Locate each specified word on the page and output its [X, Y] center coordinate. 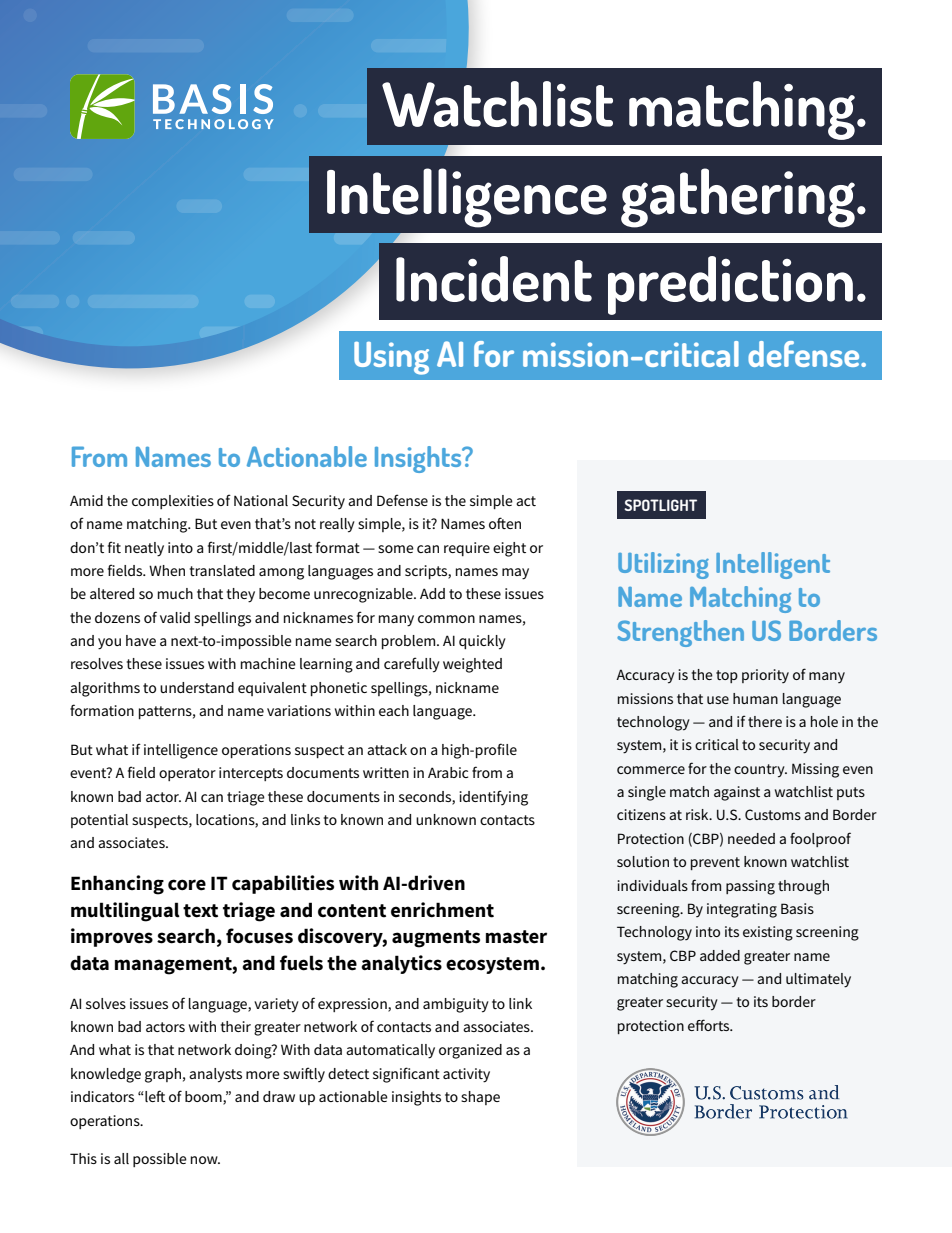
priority [765, 676]
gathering [738, 198]
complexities [173, 502]
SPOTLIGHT [660, 505]
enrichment [442, 910]
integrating [742, 910]
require [467, 549]
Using [391, 358]
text [200, 911]
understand [197, 687]
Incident [494, 279]
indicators [102, 1096]
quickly [482, 642]
